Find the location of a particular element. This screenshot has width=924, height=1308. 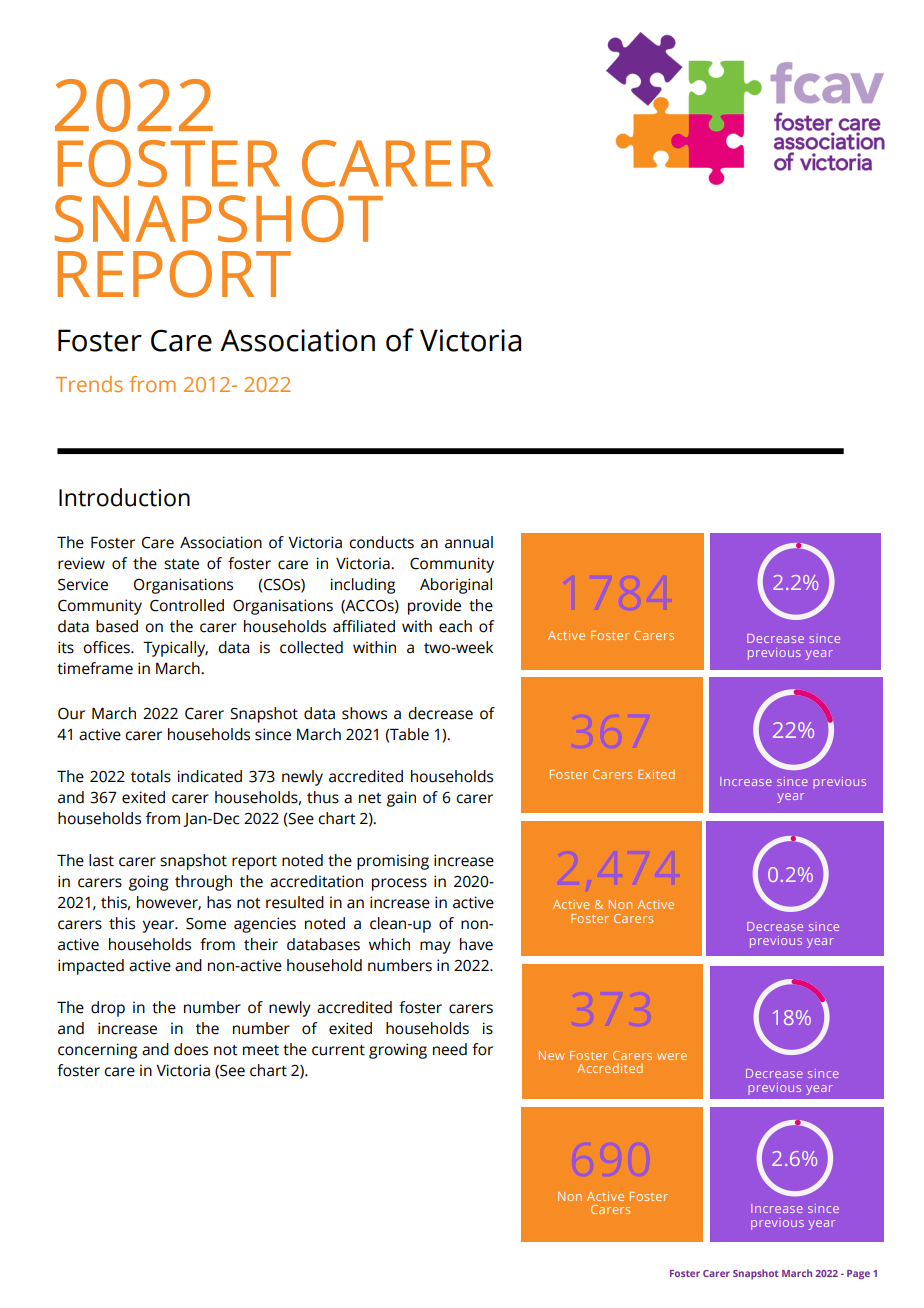

shows is located at coordinates (364, 713).
